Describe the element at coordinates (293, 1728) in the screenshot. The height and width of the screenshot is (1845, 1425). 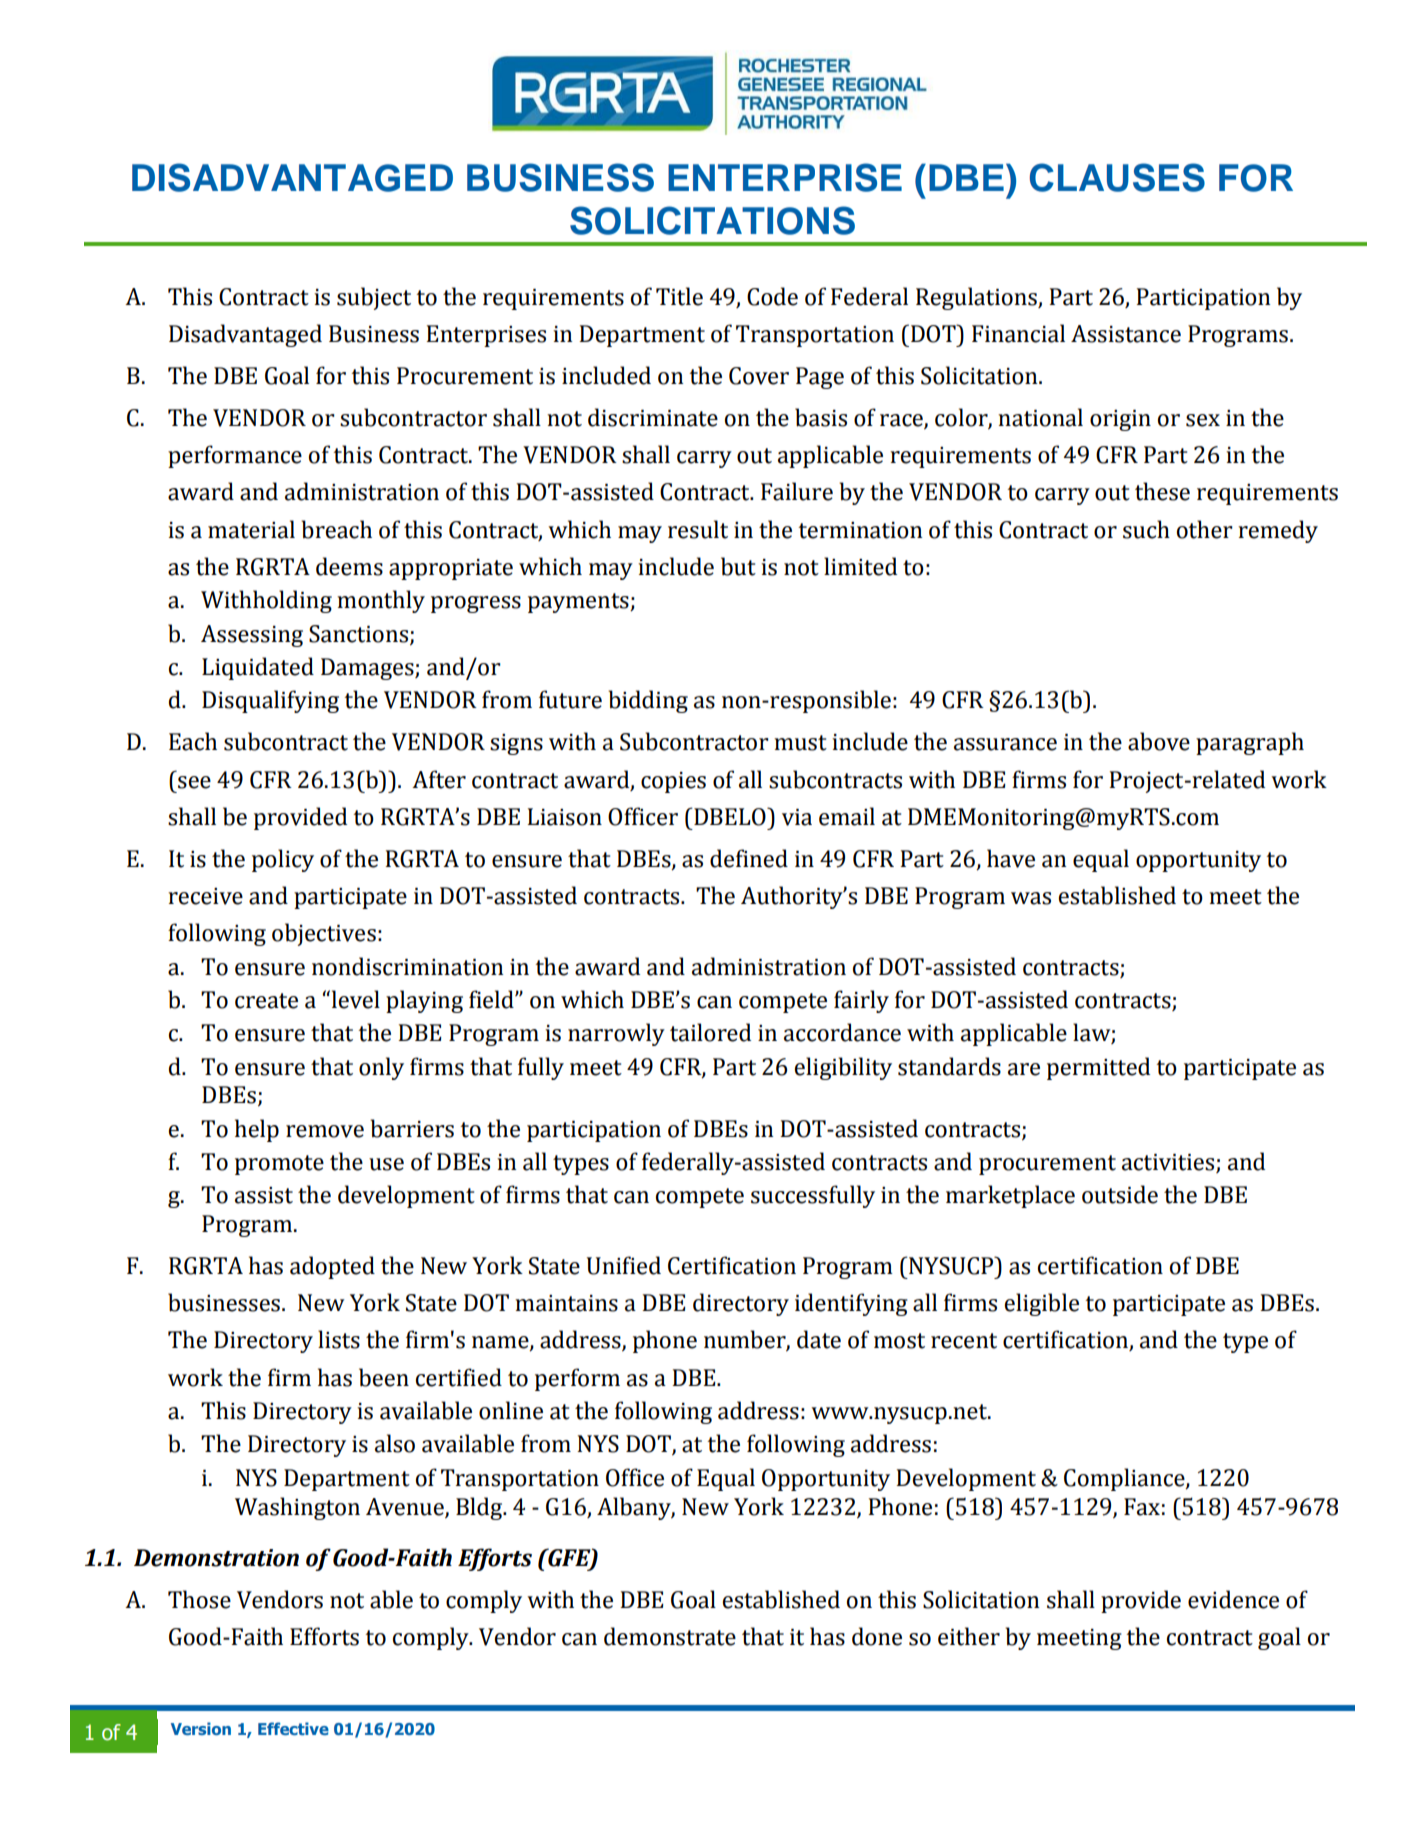
I see `Effective` at that location.
